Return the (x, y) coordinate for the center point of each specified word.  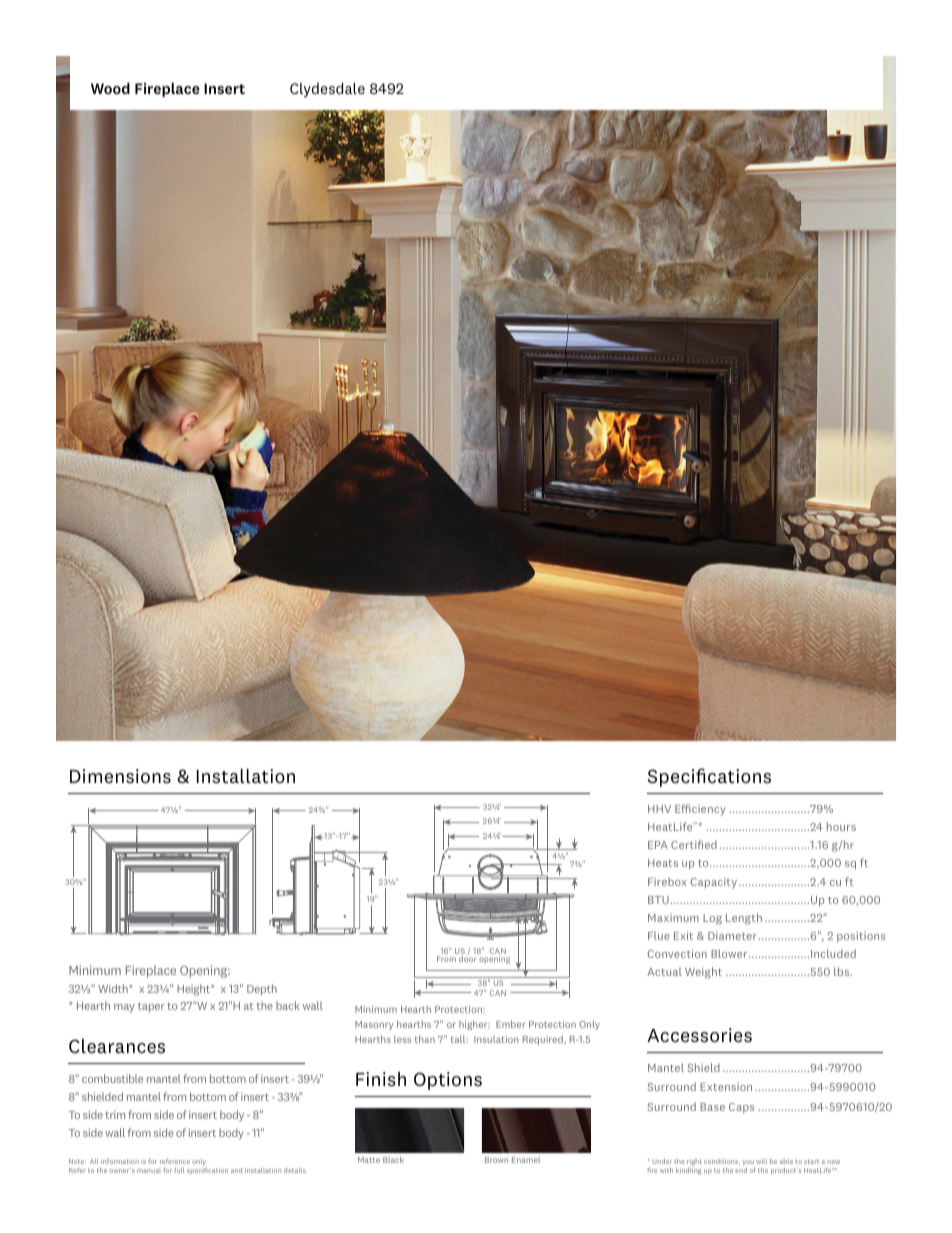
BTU (658, 900)
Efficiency (700, 810)
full (179, 1170)
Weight (703, 973)
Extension (726, 1087)
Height (194, 990)
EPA (658, 845)
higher (474, 1025)
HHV (659, 809)
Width (114, 988)
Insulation (496, 1039)
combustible (112, 1078)
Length (744, 919)
